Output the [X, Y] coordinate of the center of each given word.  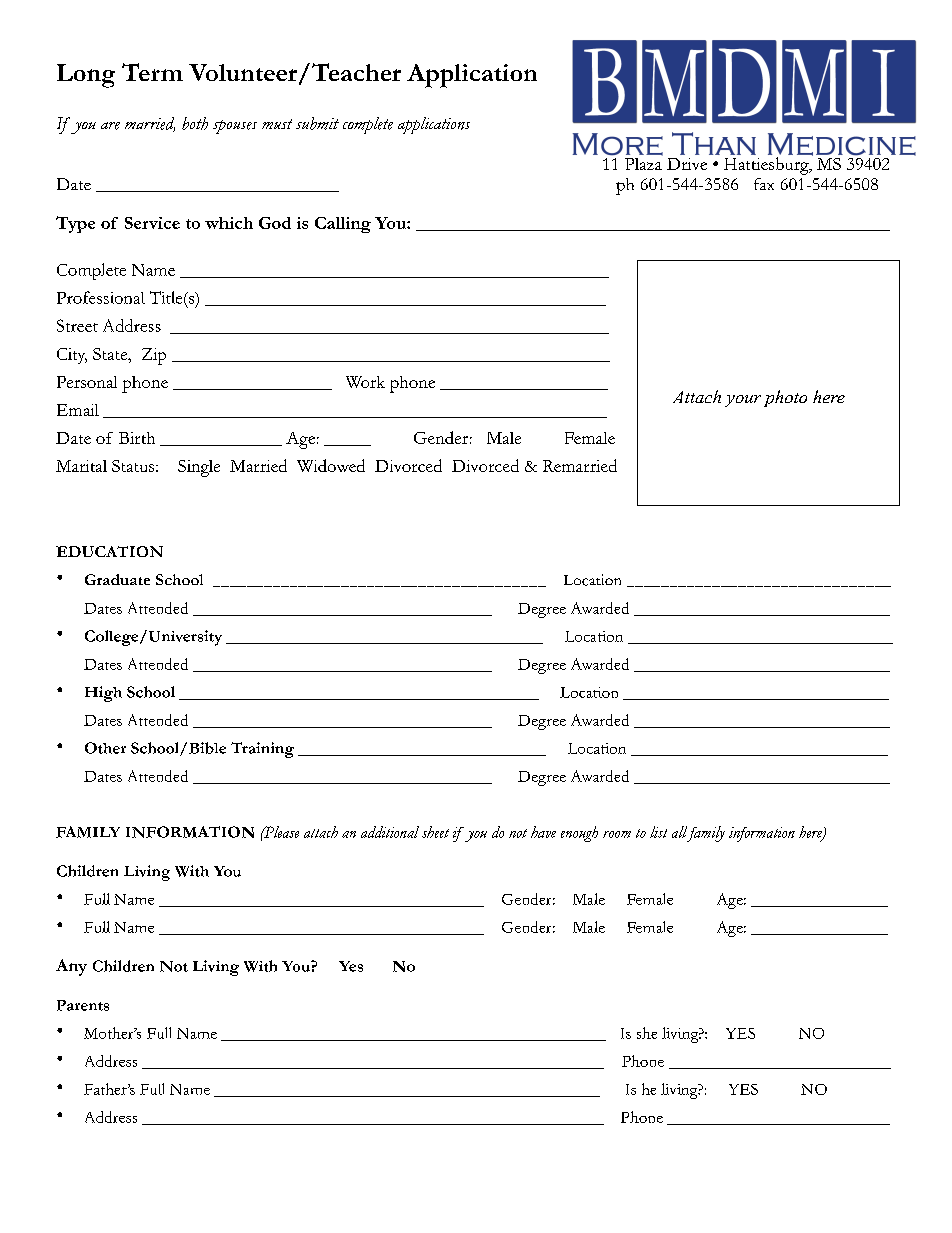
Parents [83, 1005]
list [658, 832]
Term [152, 72]
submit [317, 123]
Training [262, 750]
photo [785, 398]
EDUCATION [109, 551]
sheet [435, 832]
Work [365, 382]
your [743, 401]
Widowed [331, 465]
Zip [154, 356]
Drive [687, 164]
